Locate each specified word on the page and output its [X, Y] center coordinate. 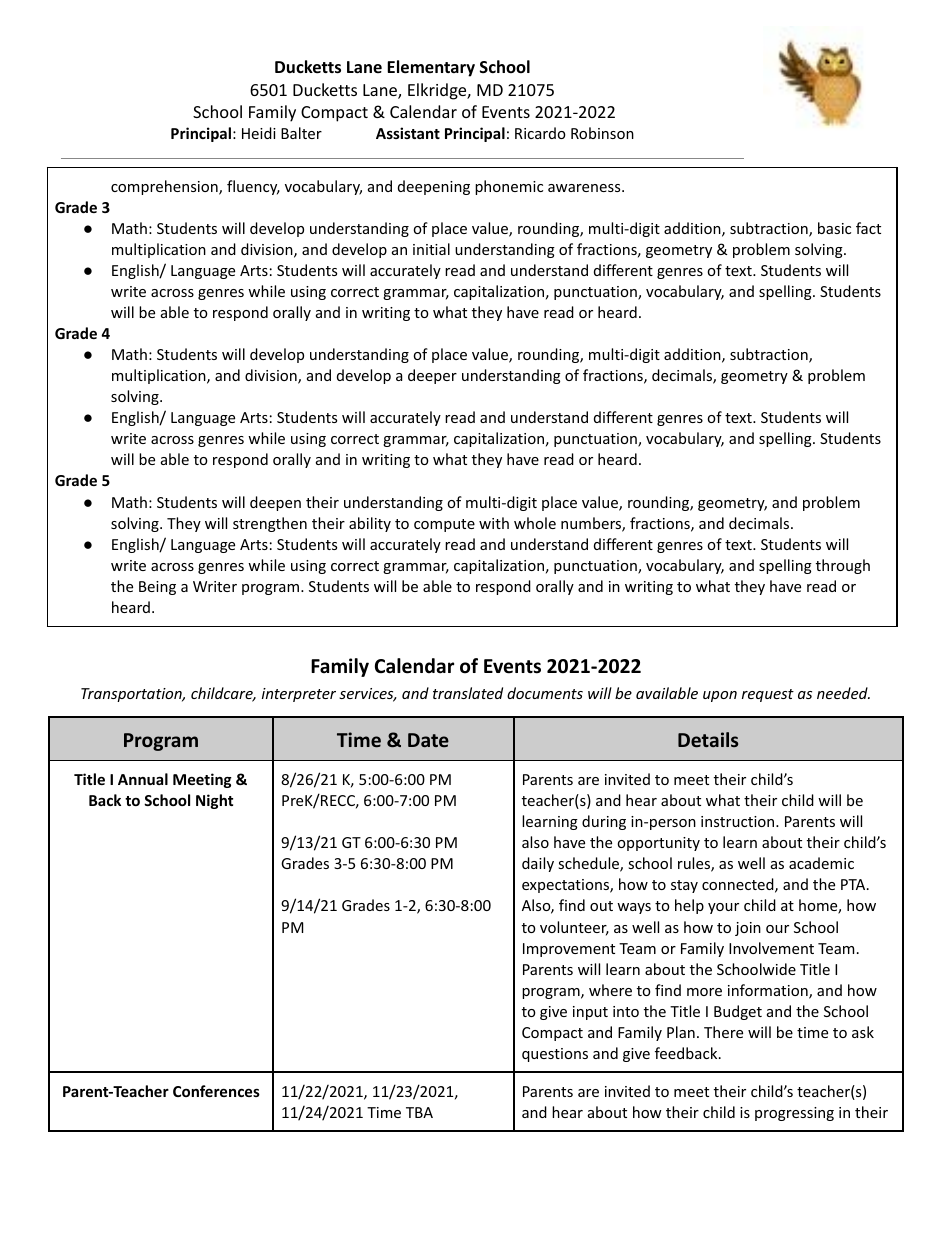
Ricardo [540, 133]
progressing [794, 1114]
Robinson [602, 133]
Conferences [216, 1091]
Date [428, 740]
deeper [432, 376]
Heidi [259, 133]
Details [708, 739]
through [843, 566]
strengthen [270, 524]
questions [555, 1055]
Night [214, 801]
